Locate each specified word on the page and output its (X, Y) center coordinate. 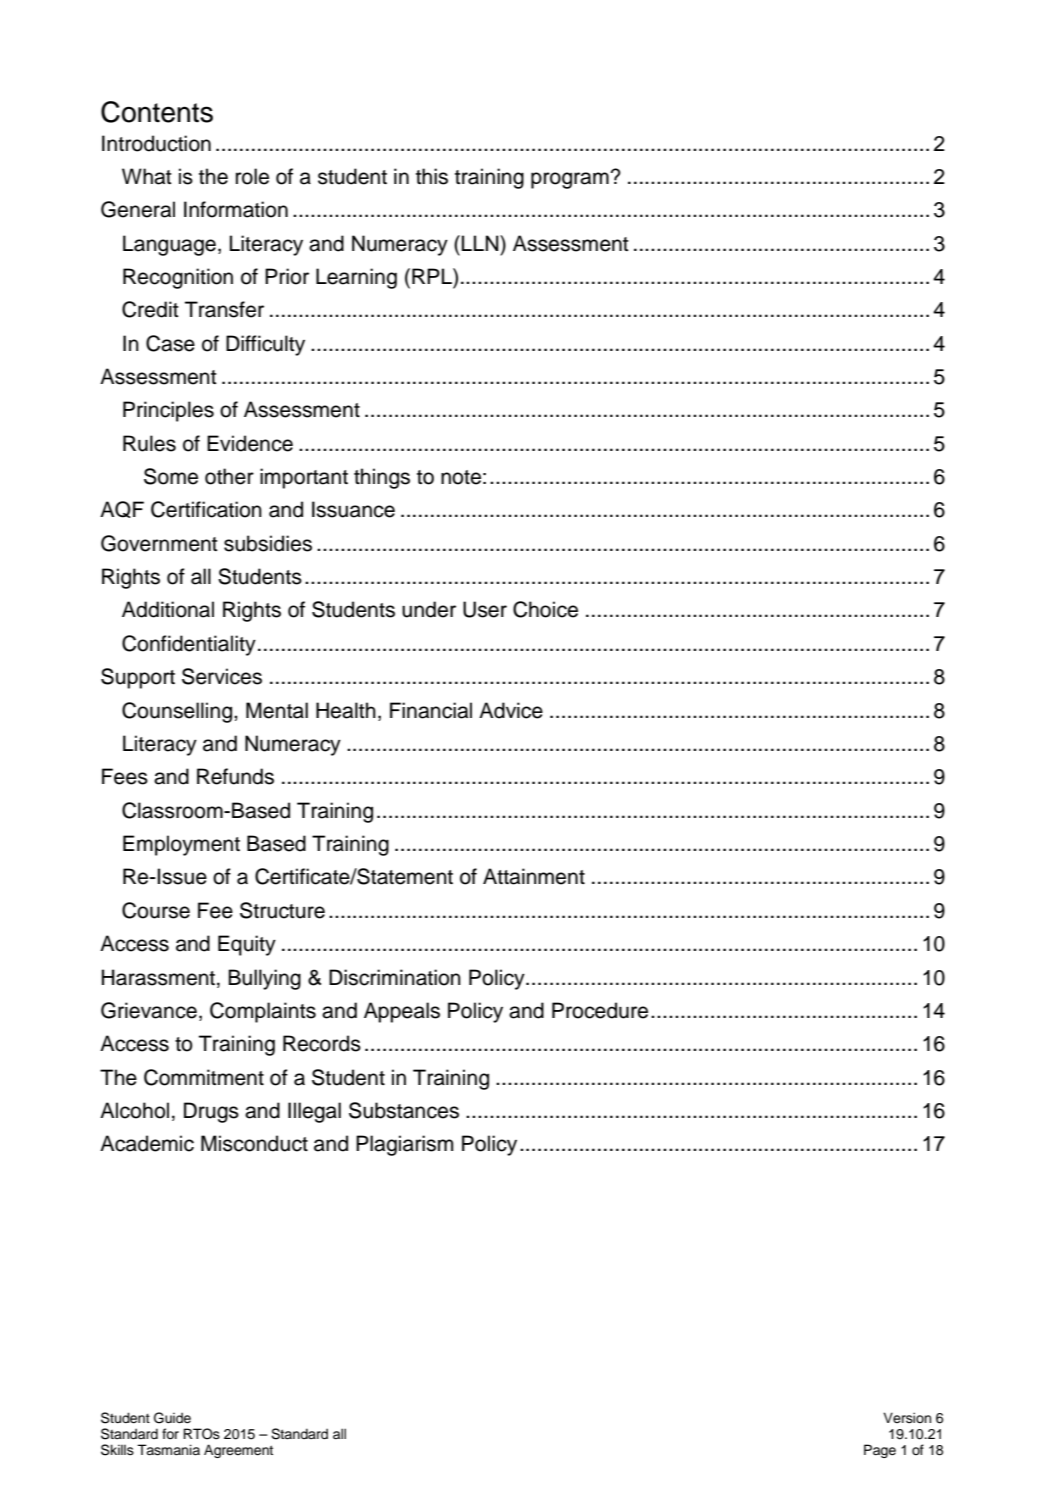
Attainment (534, 876)
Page (880, 1451)
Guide (172, 1418)
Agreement (238, 1451)
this (432, 176)
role (252, 176)
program (571, 180)
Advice (511, 710)
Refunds (235, 776)
